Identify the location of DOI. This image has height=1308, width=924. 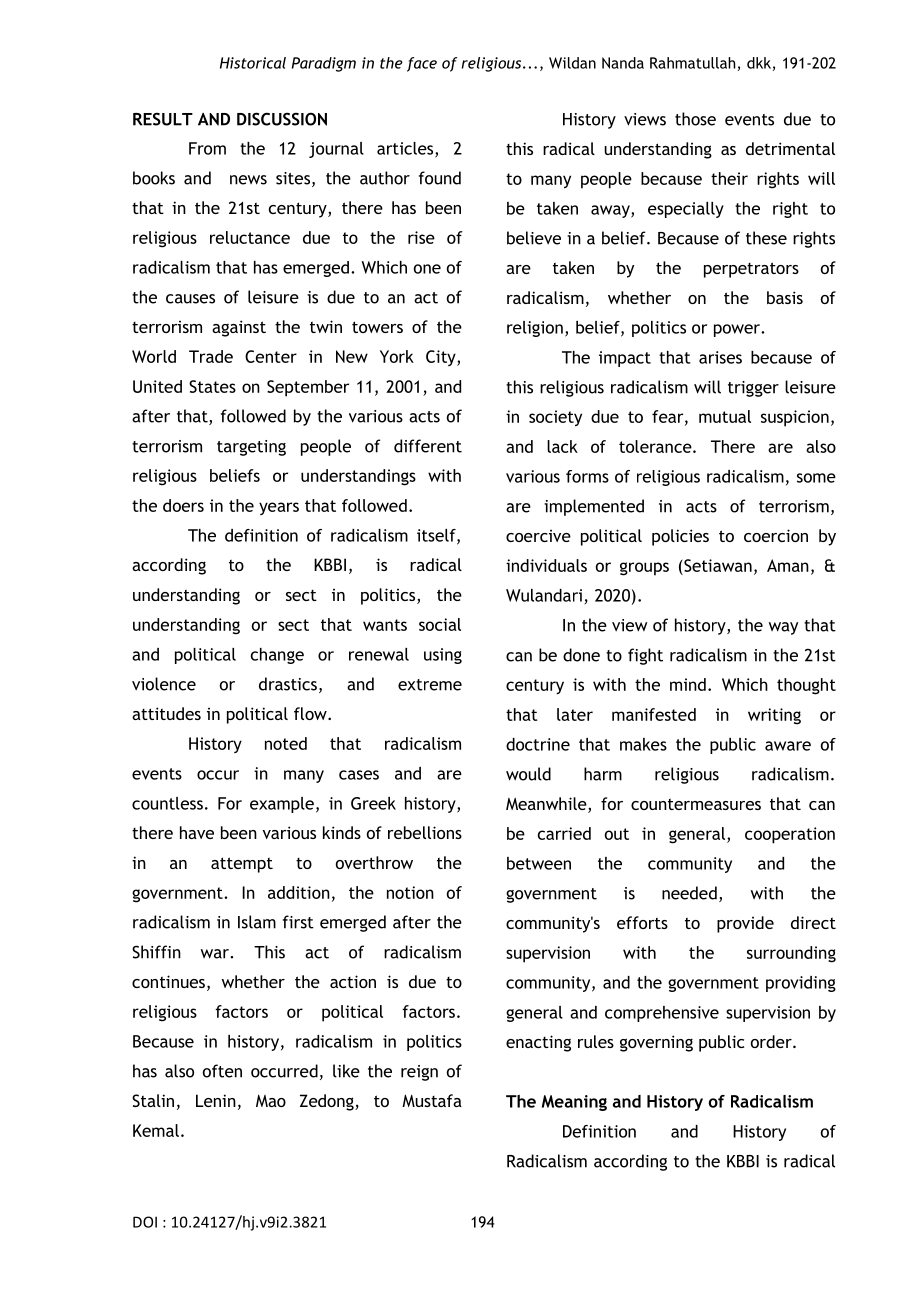
(145, 1222).
